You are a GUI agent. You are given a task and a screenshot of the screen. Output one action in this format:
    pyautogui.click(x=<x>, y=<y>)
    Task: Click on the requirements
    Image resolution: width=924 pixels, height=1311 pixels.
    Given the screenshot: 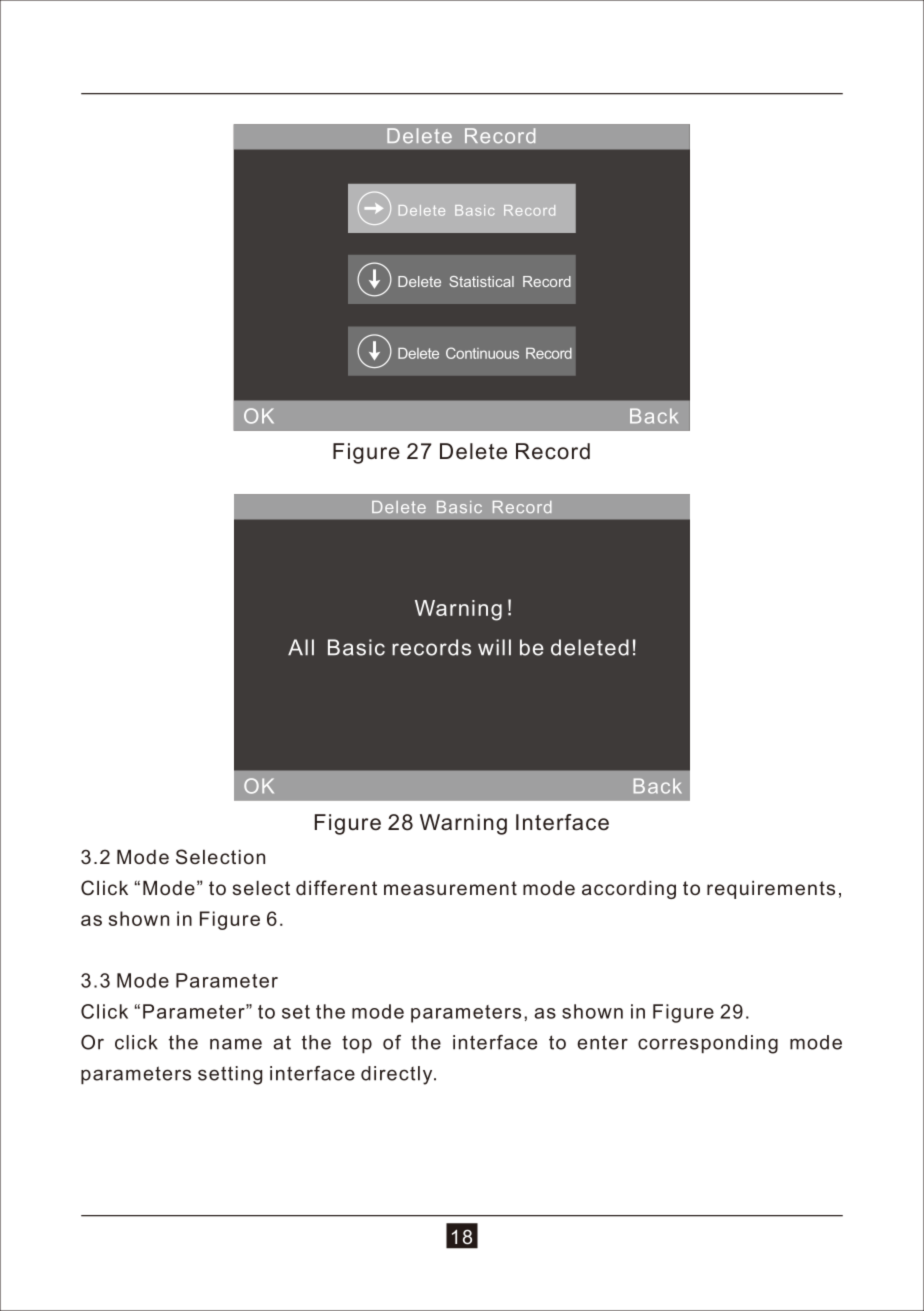 What is the action you would take?
    pyautogui.click(x=771, y=890)
